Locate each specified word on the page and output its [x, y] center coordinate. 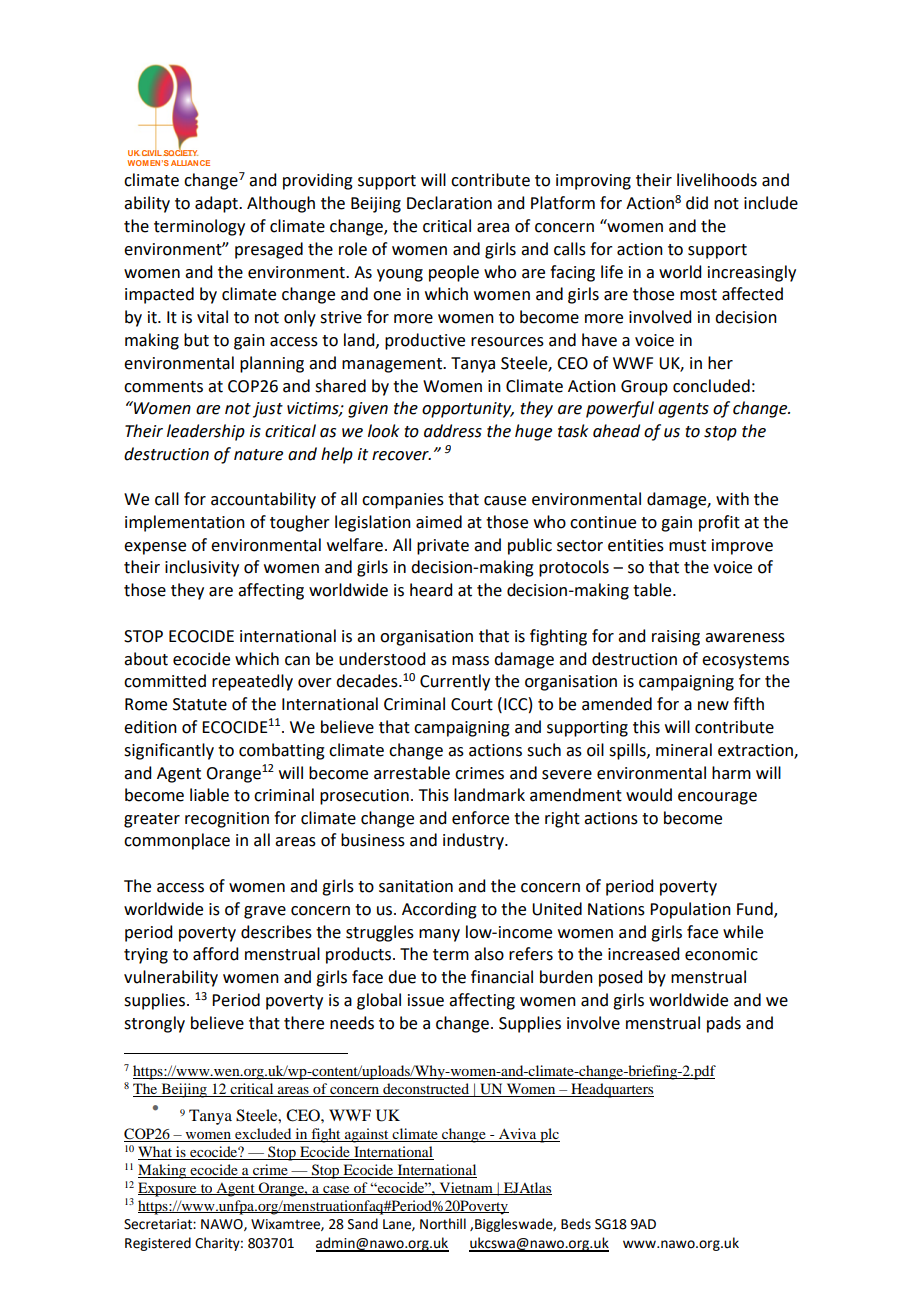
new [713, 706]
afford [215, 954]
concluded [711, 386]
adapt [217, 204]
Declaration [449, 203]
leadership [206, 432]
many [439, 935]
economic [721, 954]
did [697, 203]
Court [472, 704]
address [453, 431]
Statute [200, 704]
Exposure [168, 1189]
